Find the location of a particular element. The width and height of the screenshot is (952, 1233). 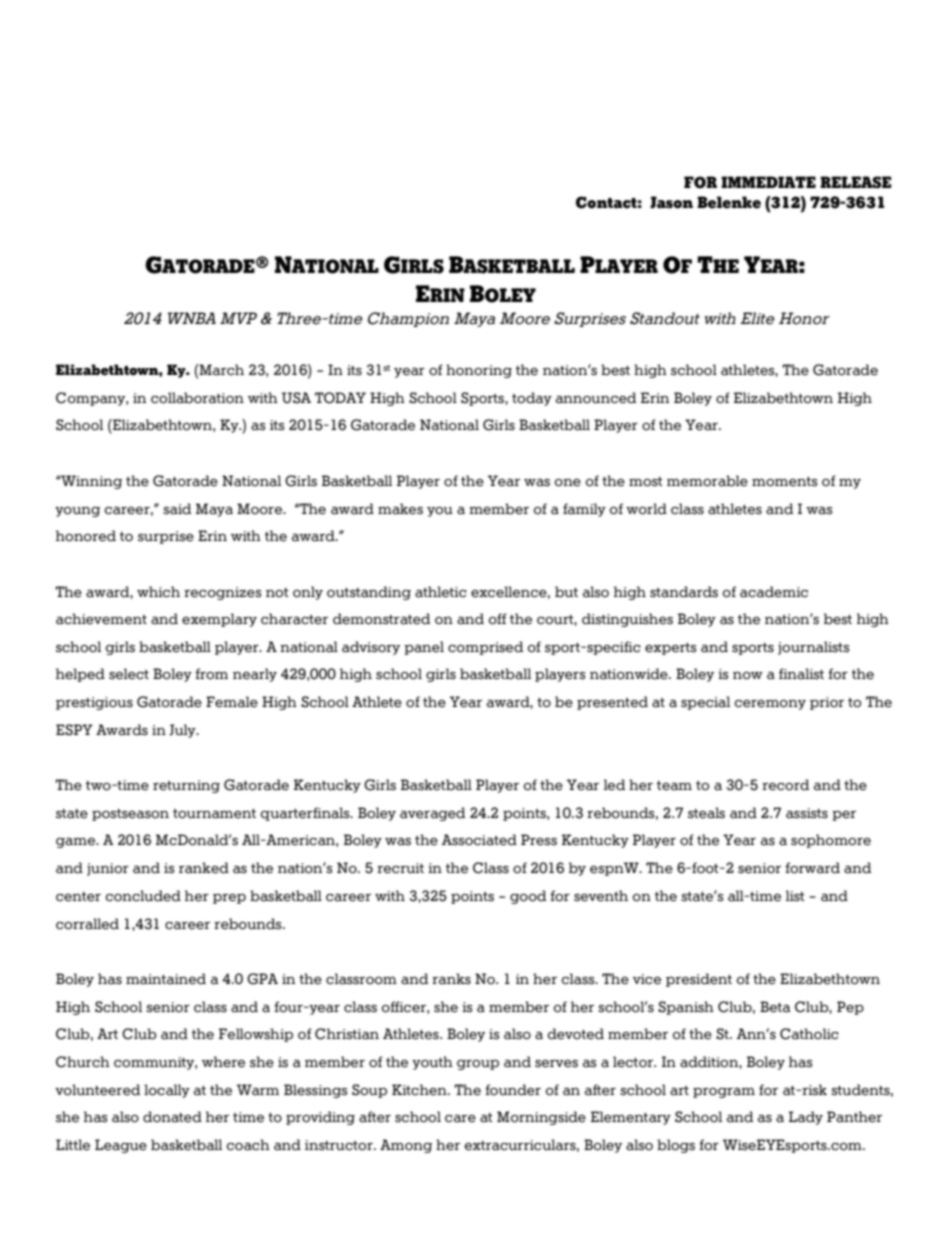

collaboration is located at coordinates (197, 398).
